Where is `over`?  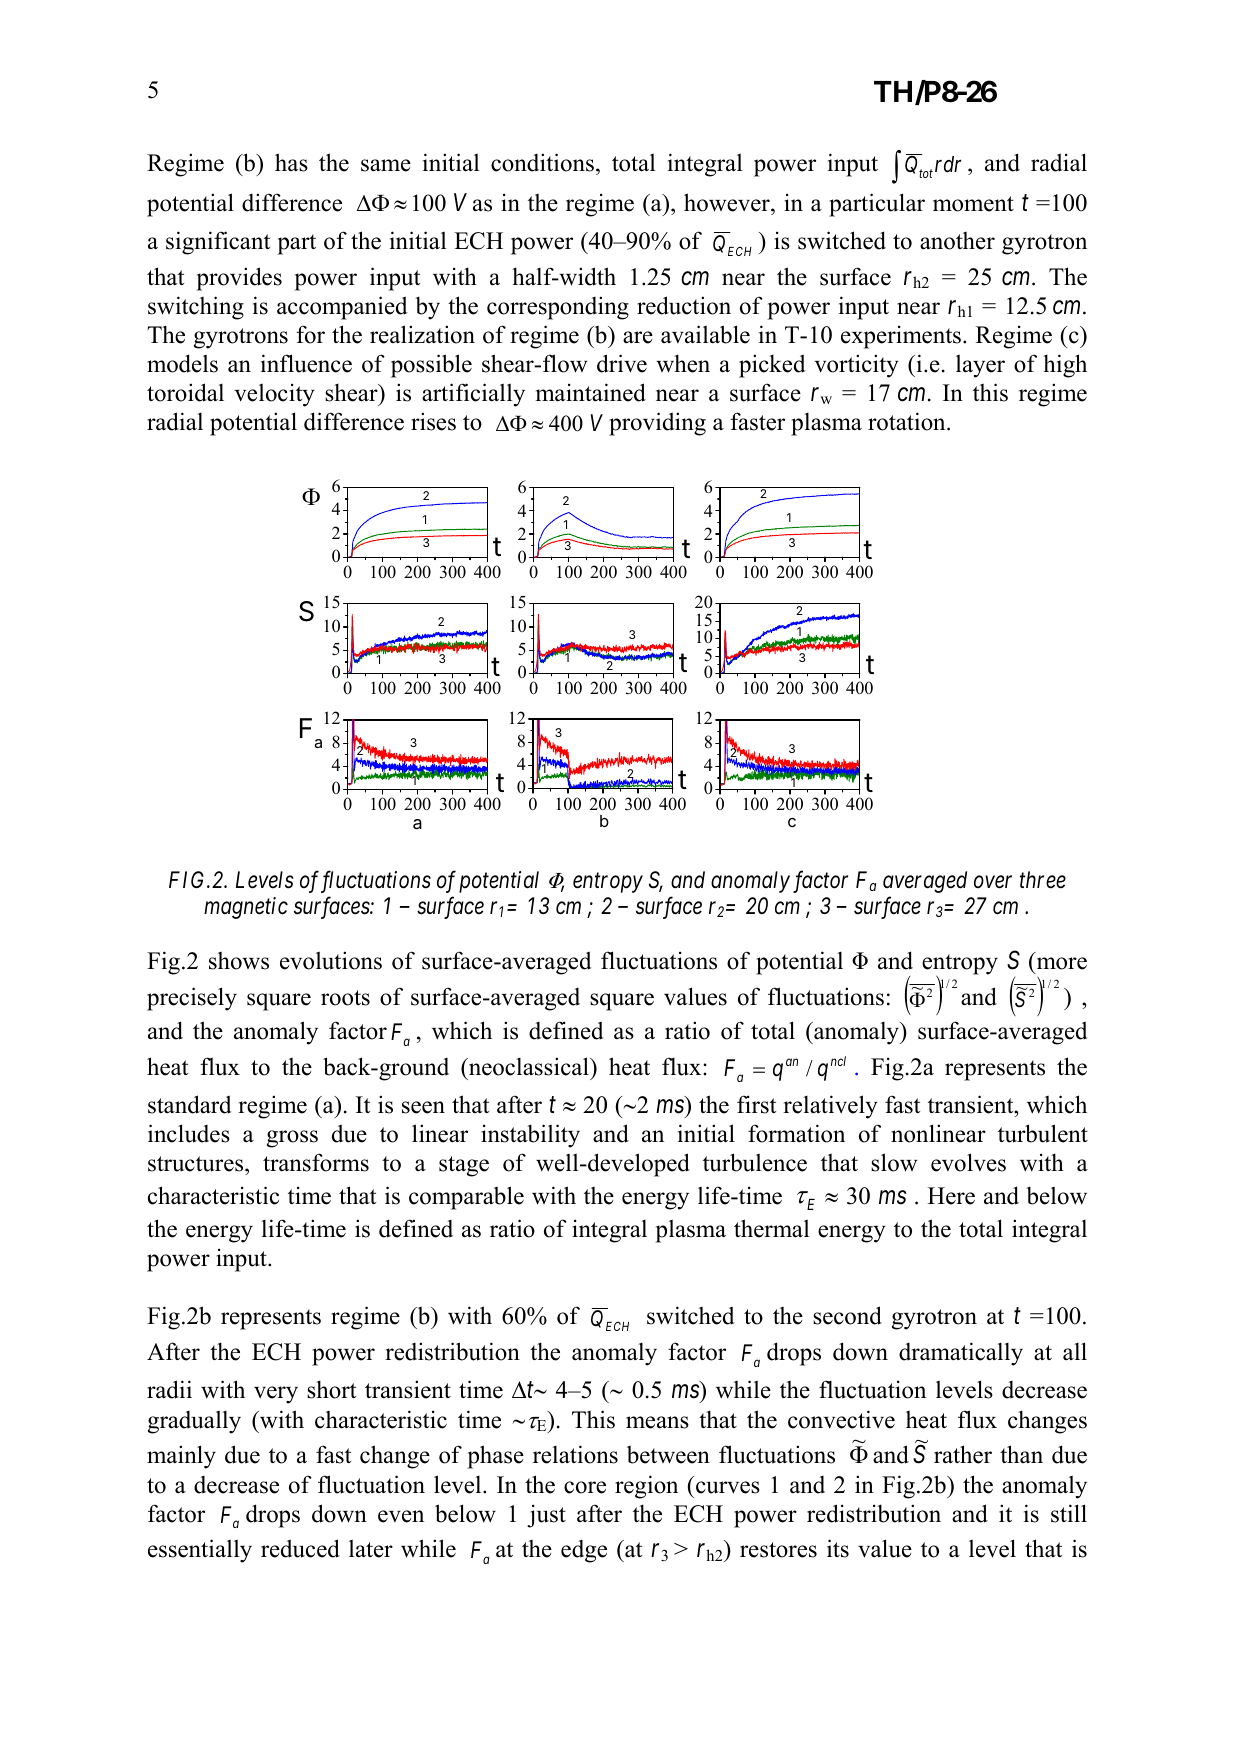
over is located at coordinates (993, 882).
